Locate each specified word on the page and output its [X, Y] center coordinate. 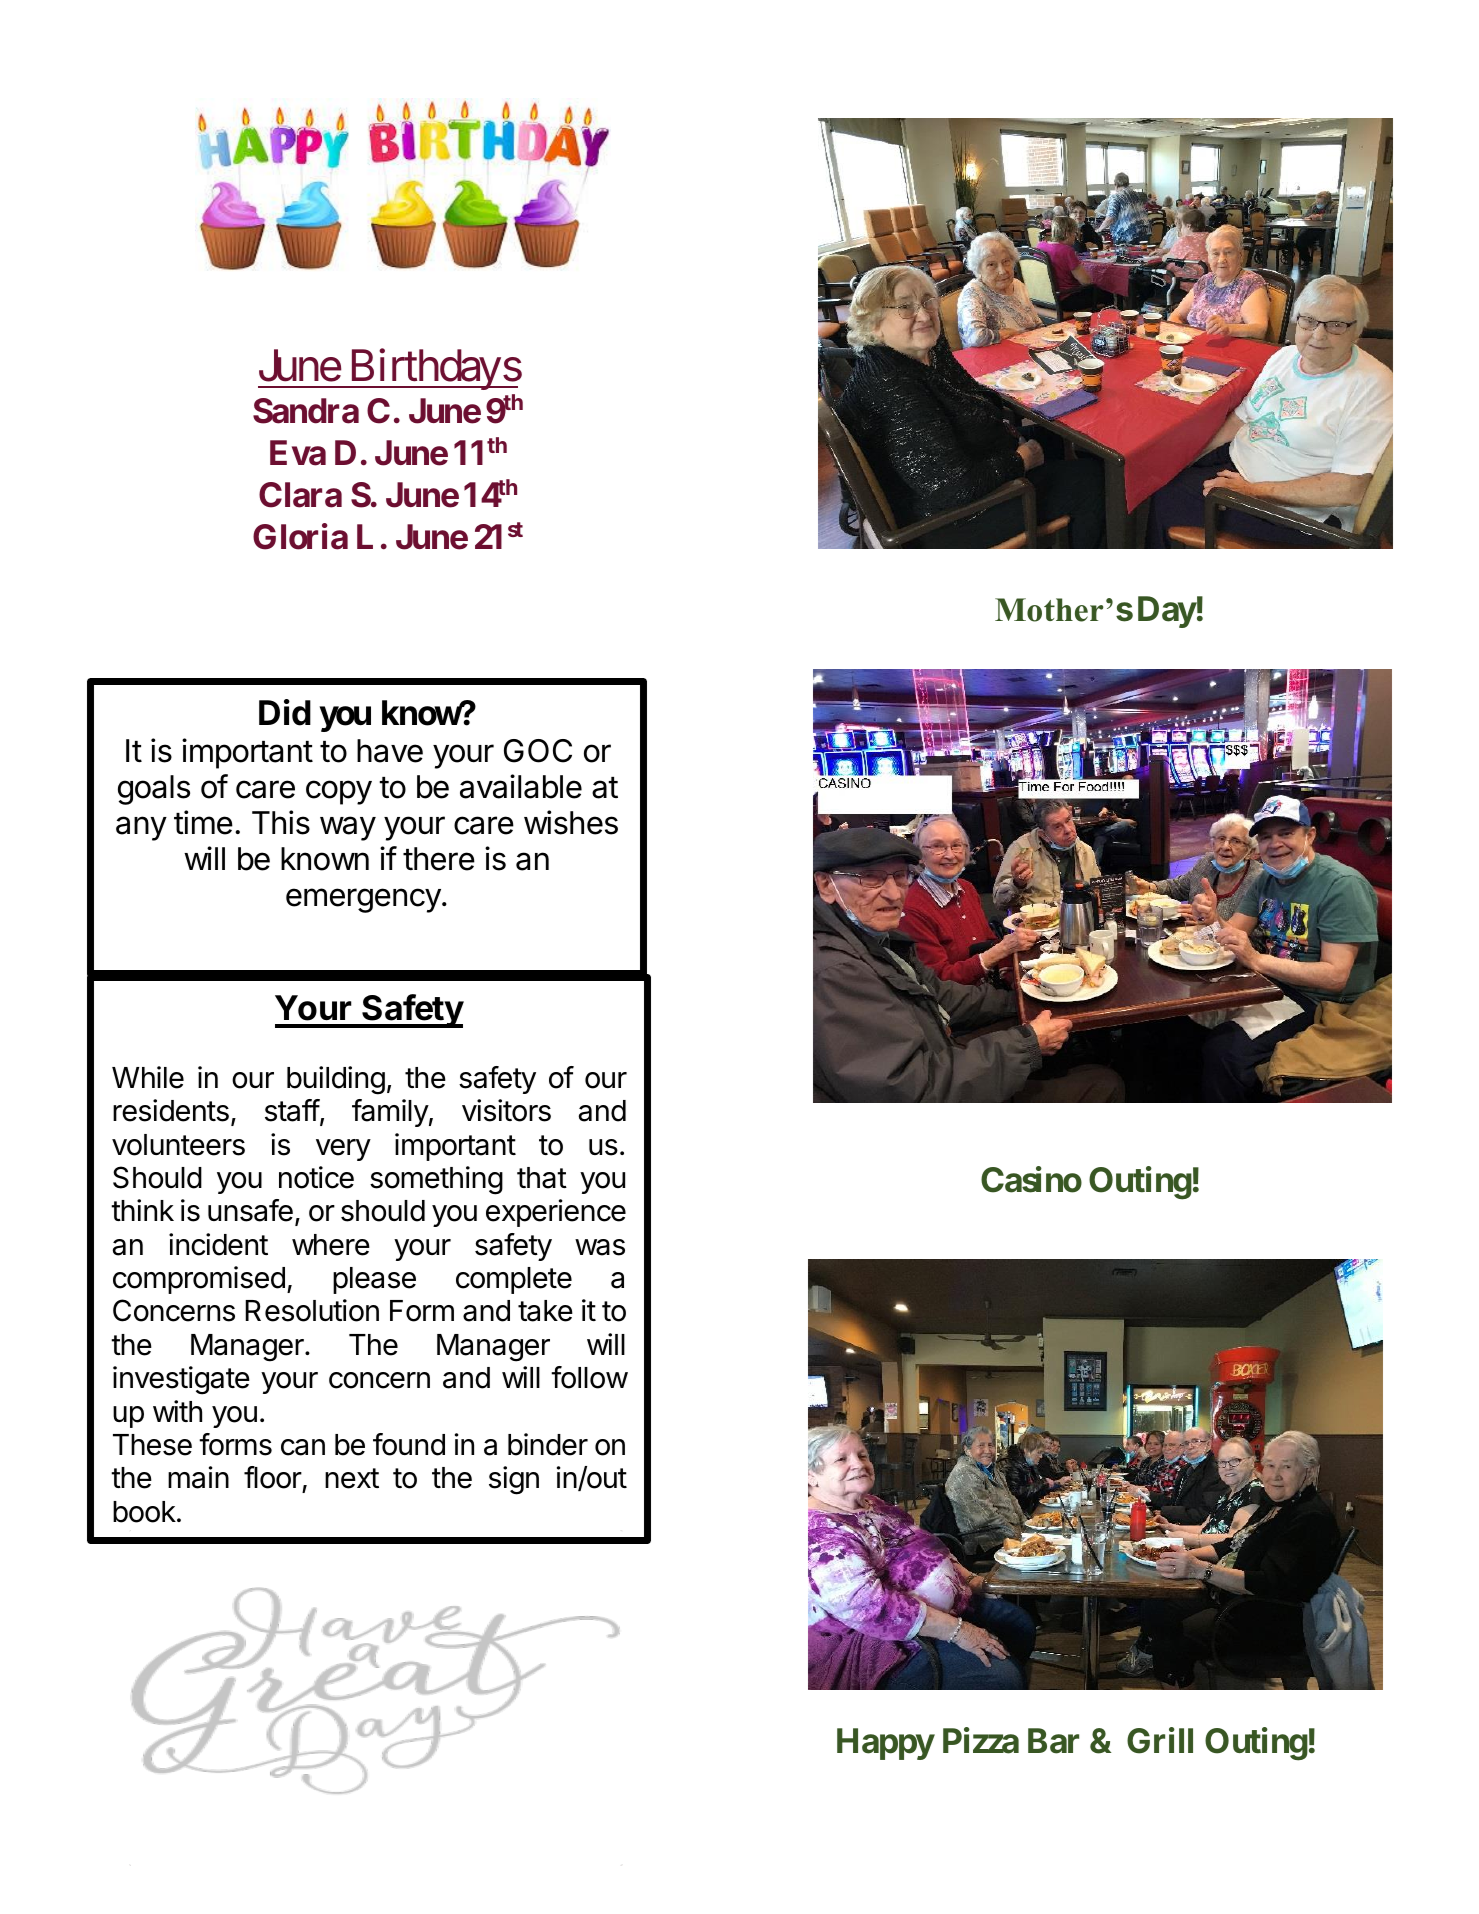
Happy [886, 1744]
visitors [506, 1110]
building [336, 1080]
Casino [1031, 1179]
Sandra [306, 411]
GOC [538, 751]
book [144, 1512]
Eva [298, 453]
